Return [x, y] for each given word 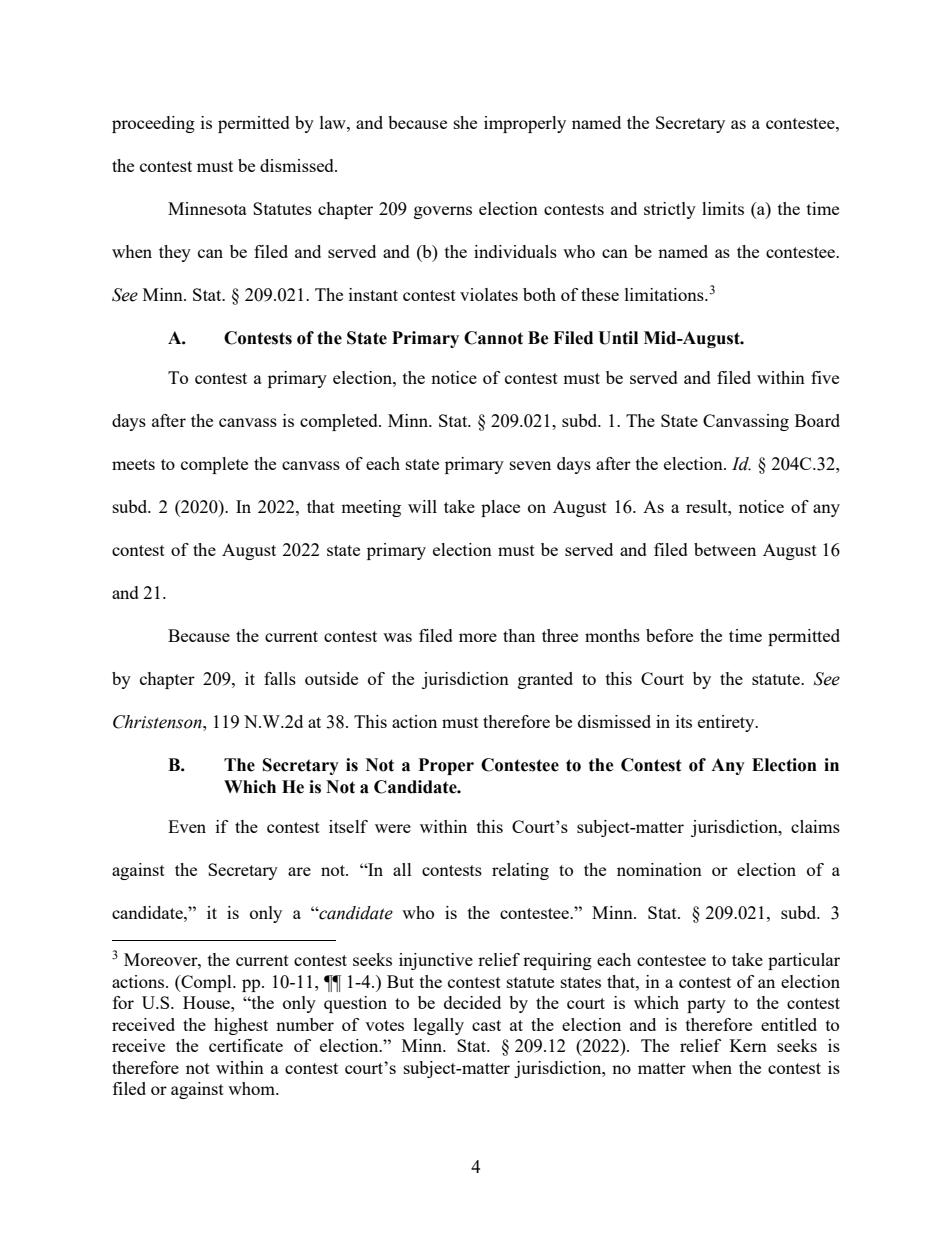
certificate [246, 1045]
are [299, 871]
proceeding [153, 124]
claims [815, 826]
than [519, 635]
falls [280, 678]
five [825, 377]
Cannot [493, 338]
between [725, 549]
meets [133, 464]
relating [520, 871]
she [465, 122]
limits [723, 208]
